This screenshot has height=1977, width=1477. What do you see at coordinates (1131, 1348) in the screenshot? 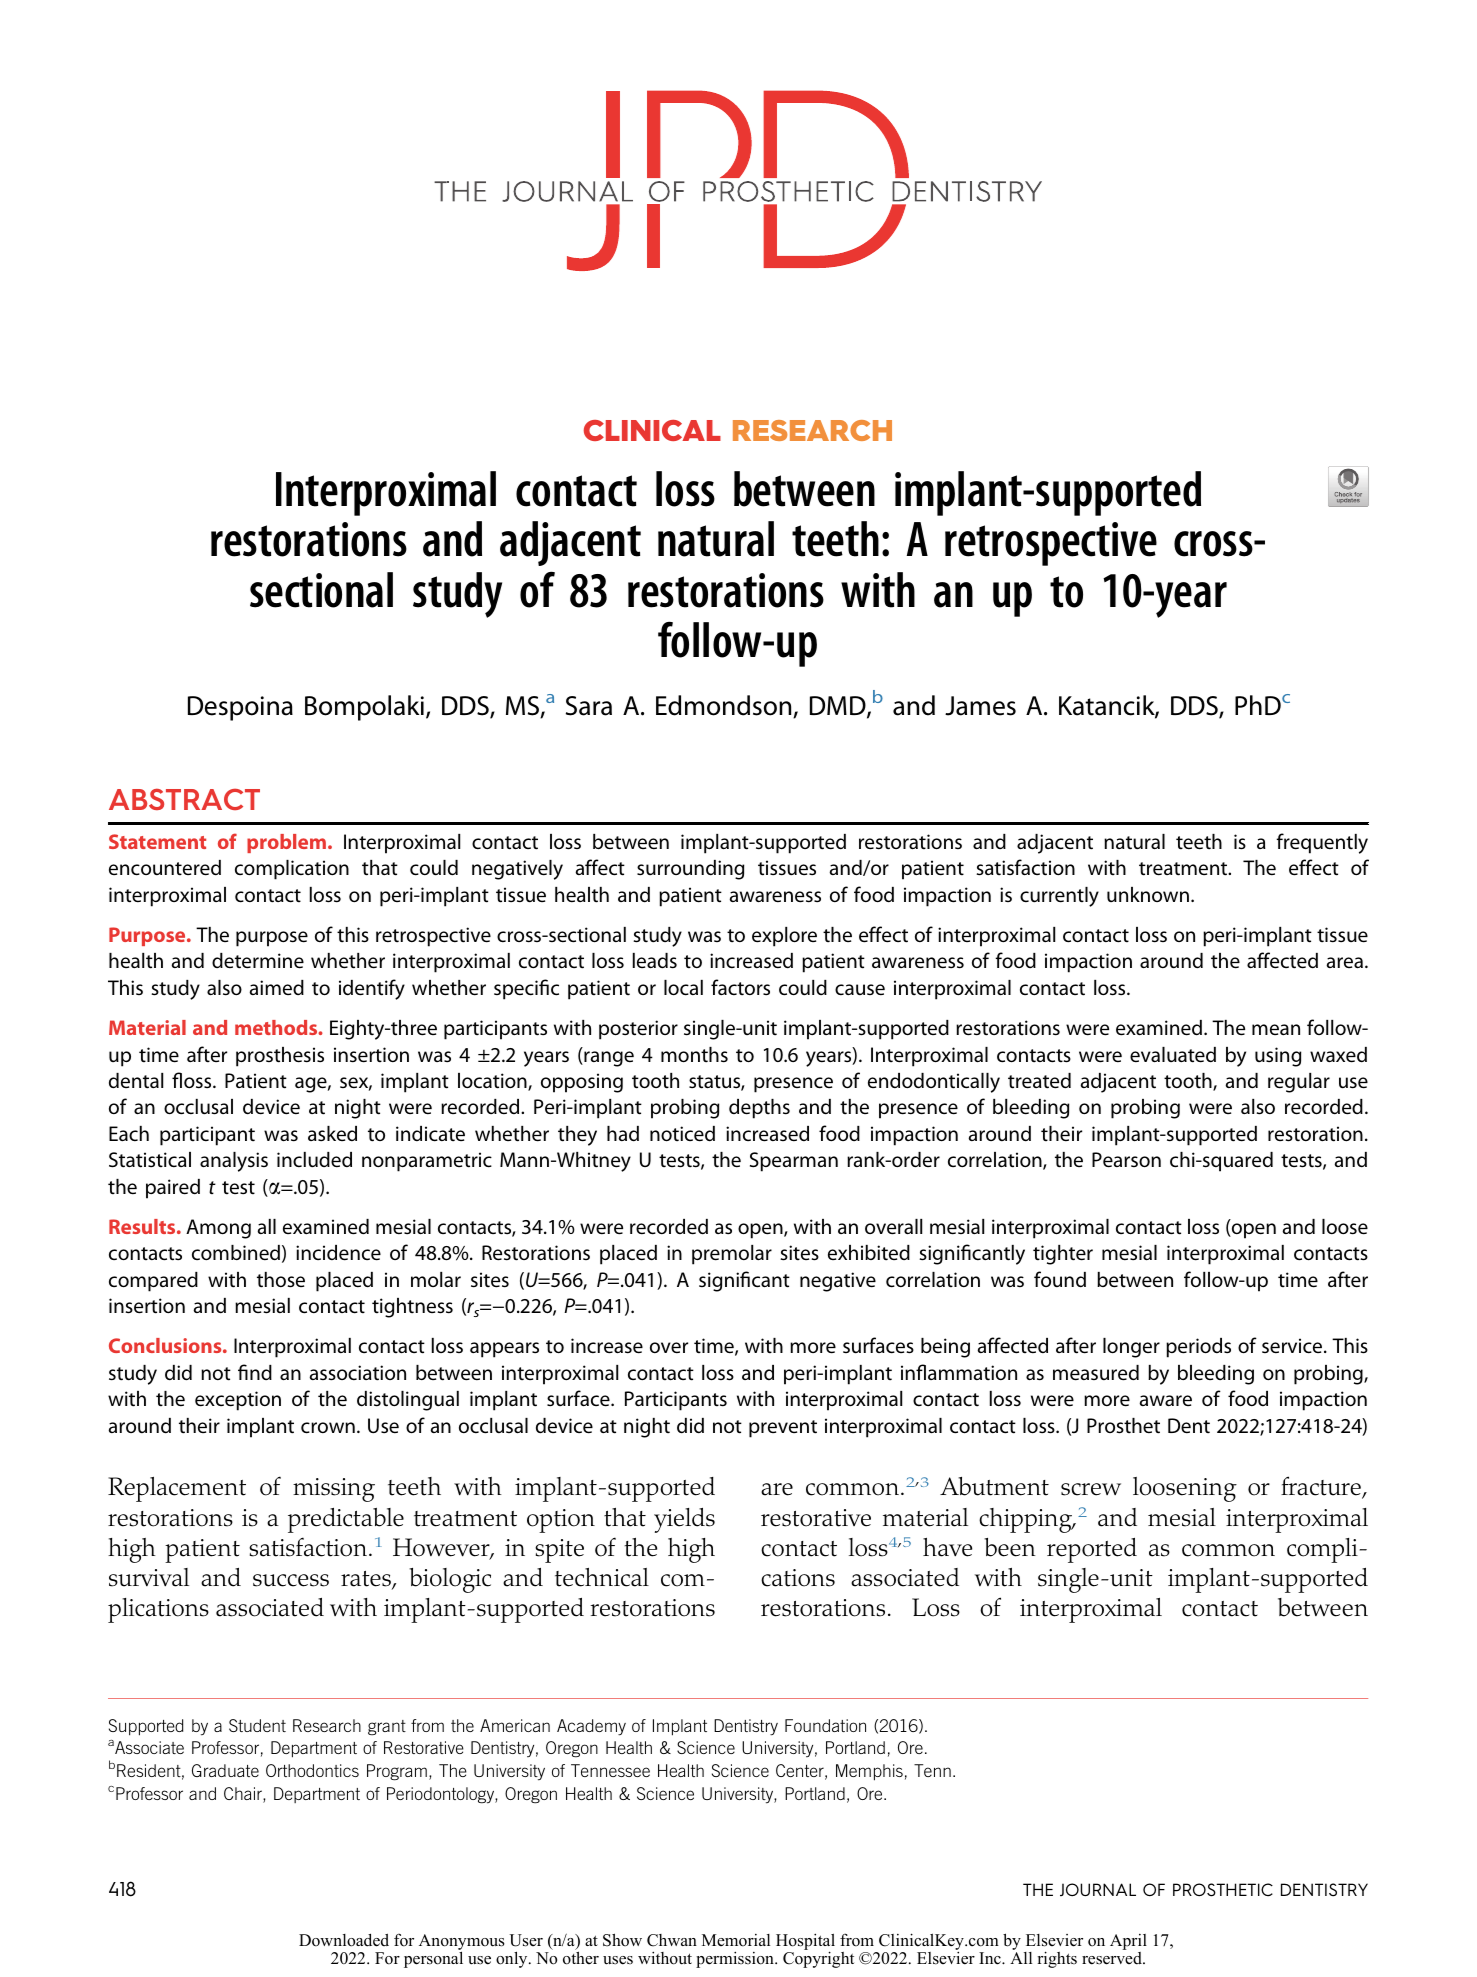
I see `longer` at bounding box center [1131, 1348].
